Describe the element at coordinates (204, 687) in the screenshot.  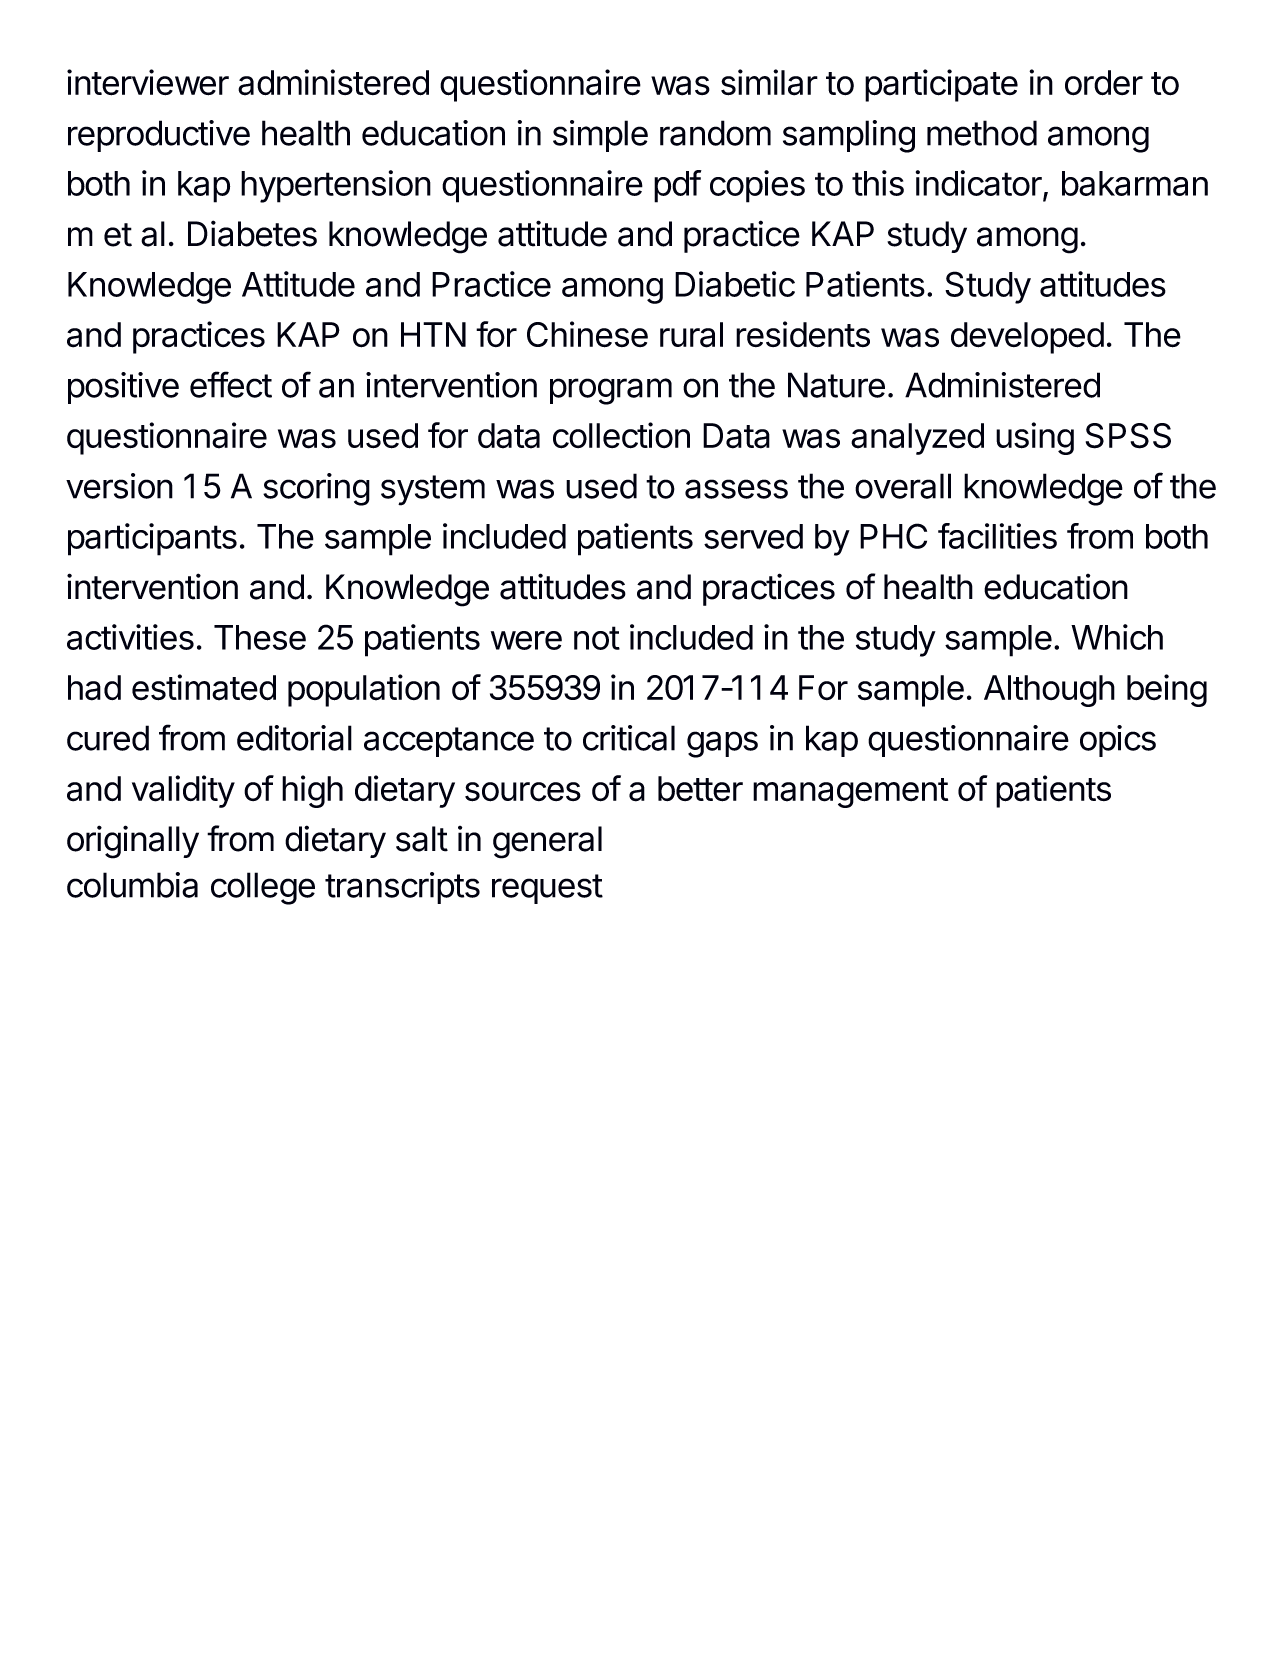
I see `estimated` at that location.
